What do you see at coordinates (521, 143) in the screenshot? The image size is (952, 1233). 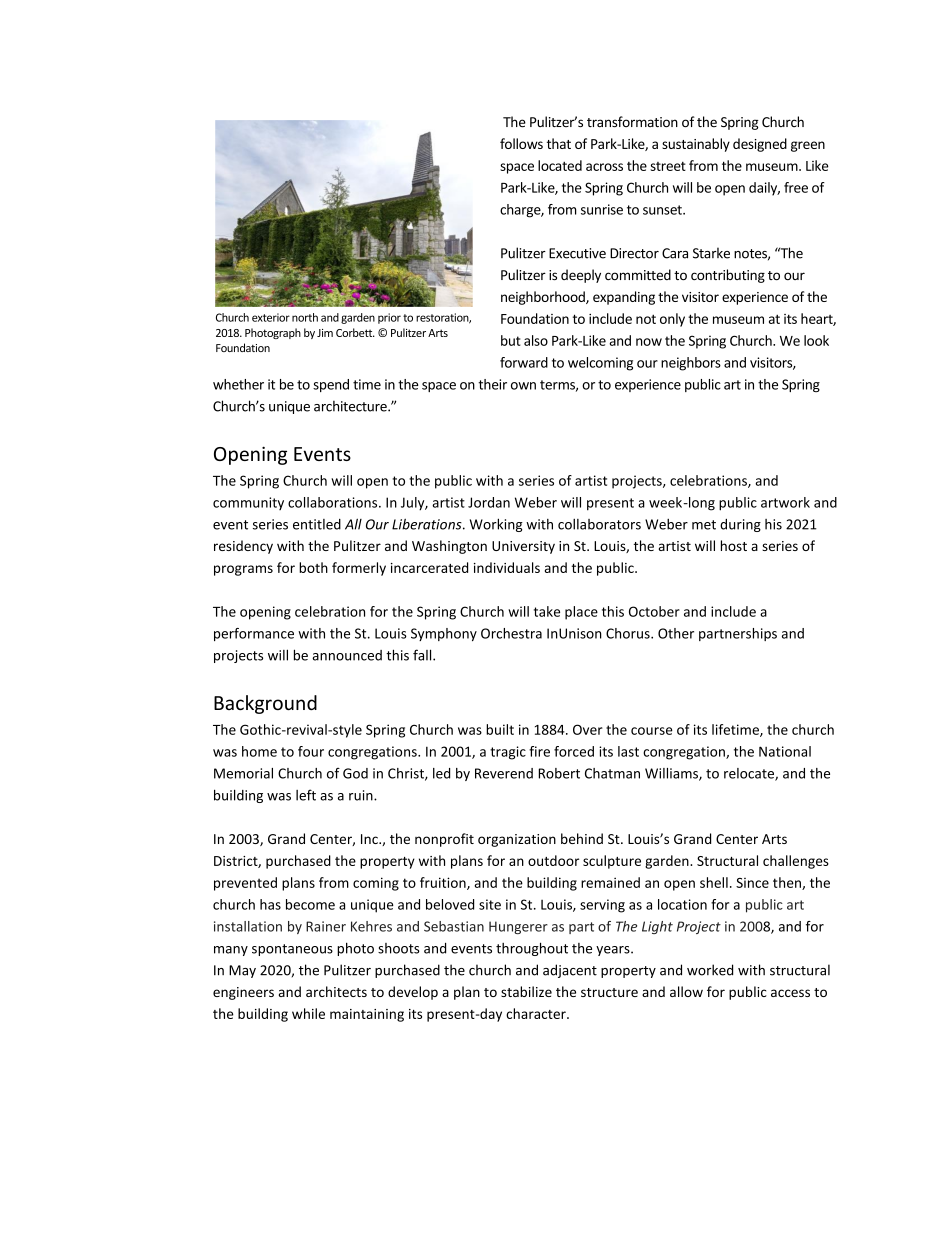 I see `follows` at bounding box center [521, 143].
